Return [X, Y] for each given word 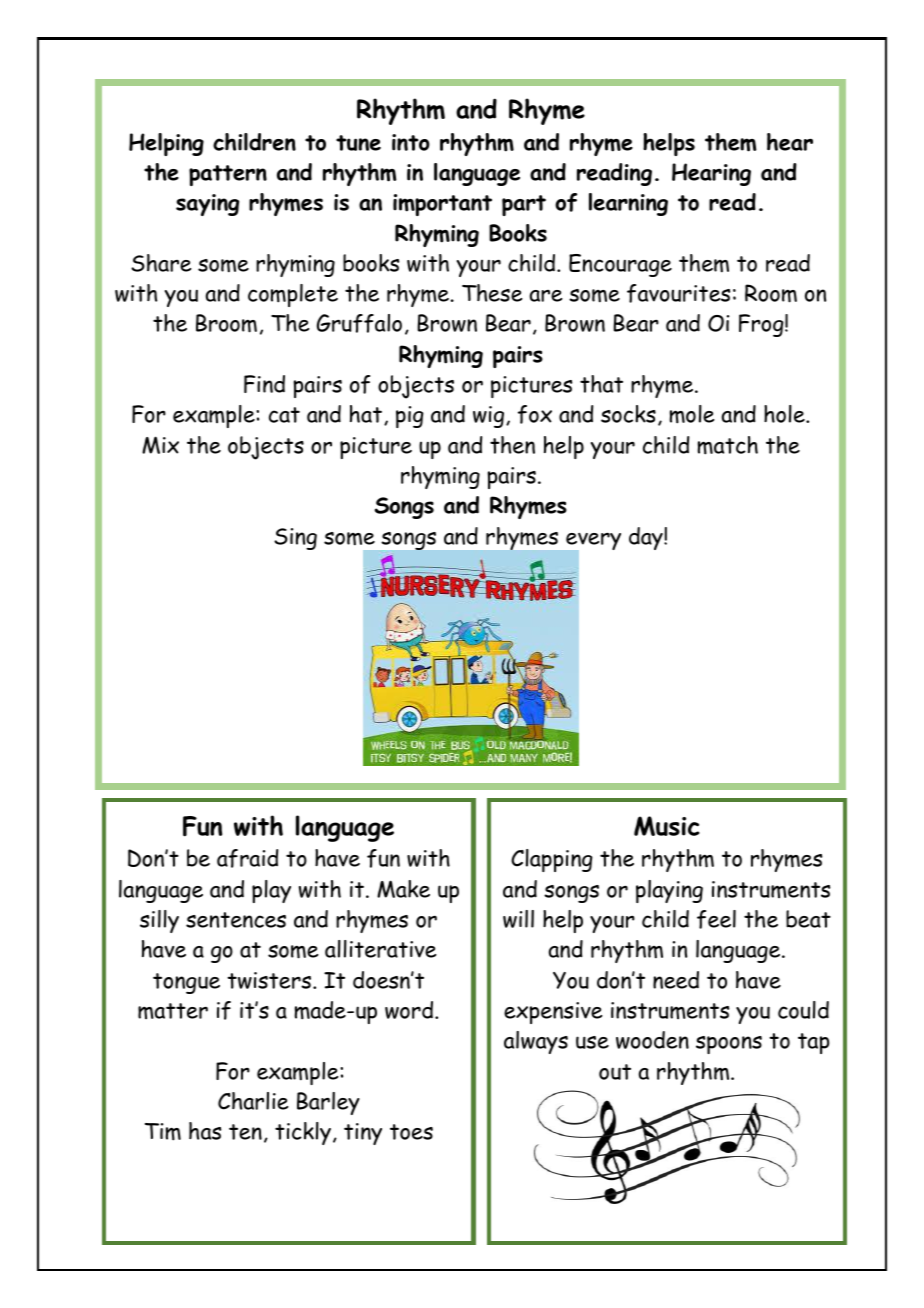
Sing [295, 539]
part [524, 205]
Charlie [253, 1101]
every [592, 542]
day [647, 538]
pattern [228, 175]
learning [628, 204]
